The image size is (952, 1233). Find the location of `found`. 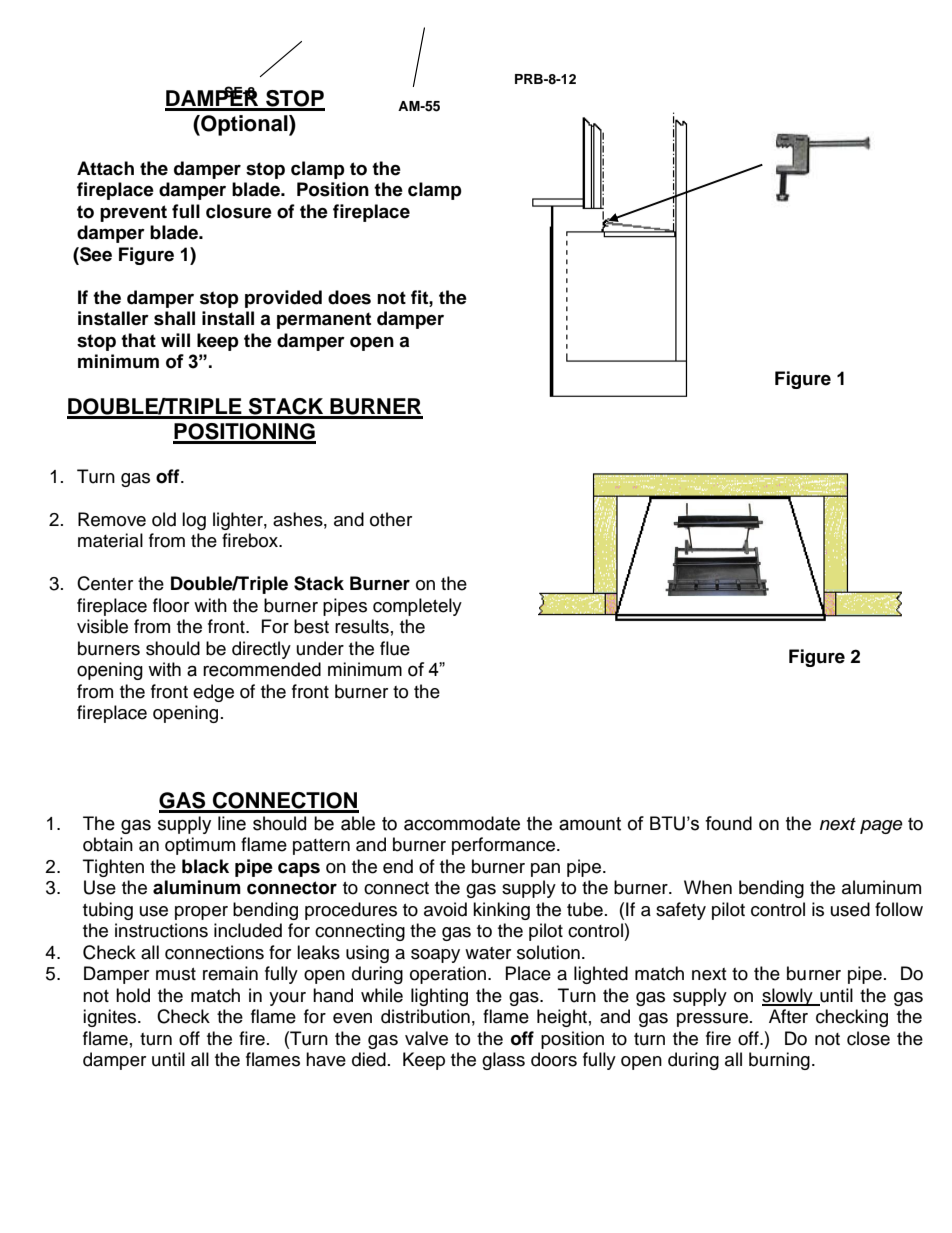

found is located at coordinates (728, 823).
